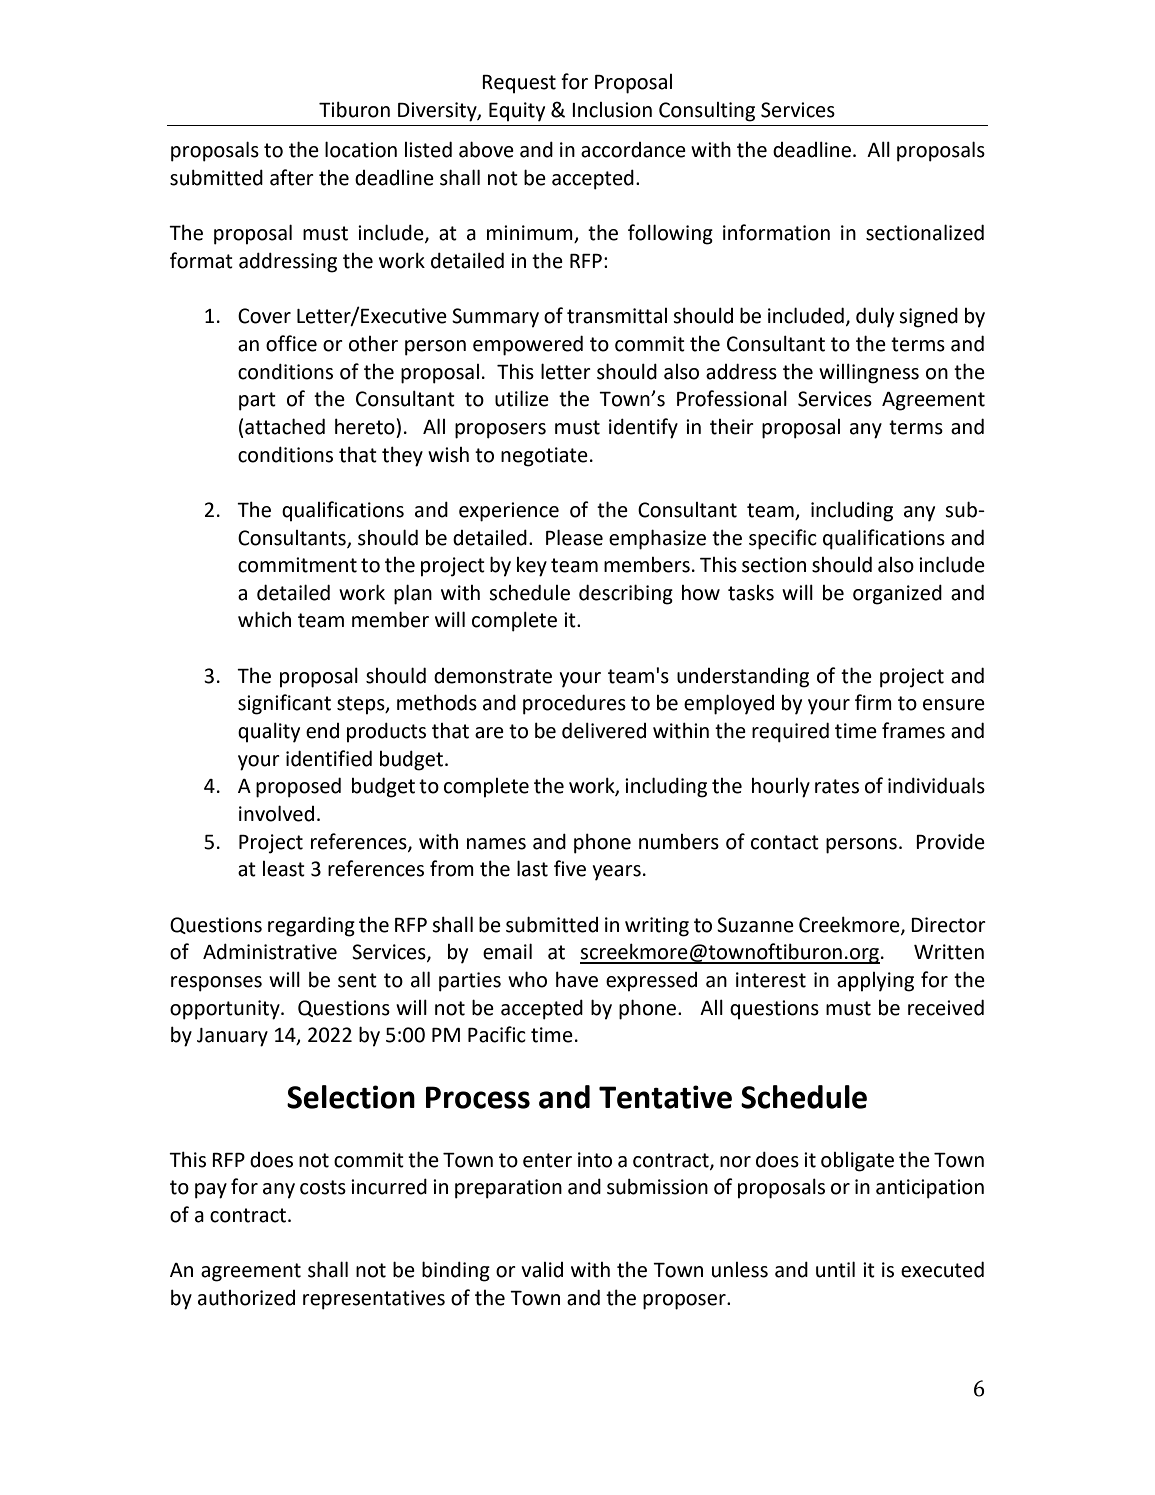  I want to click on valid, so click(542, 1270).
